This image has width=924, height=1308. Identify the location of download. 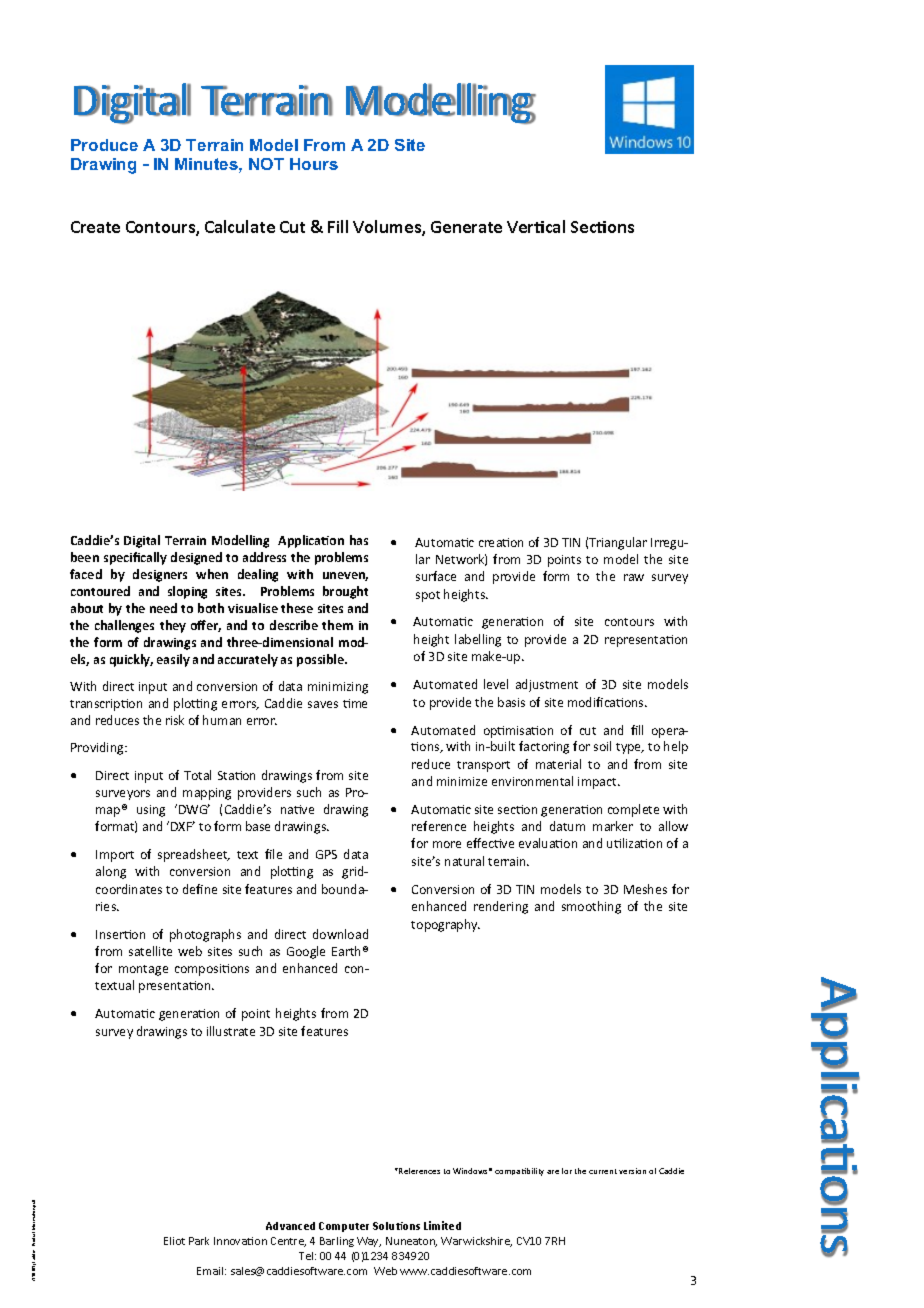
(340, 934).
